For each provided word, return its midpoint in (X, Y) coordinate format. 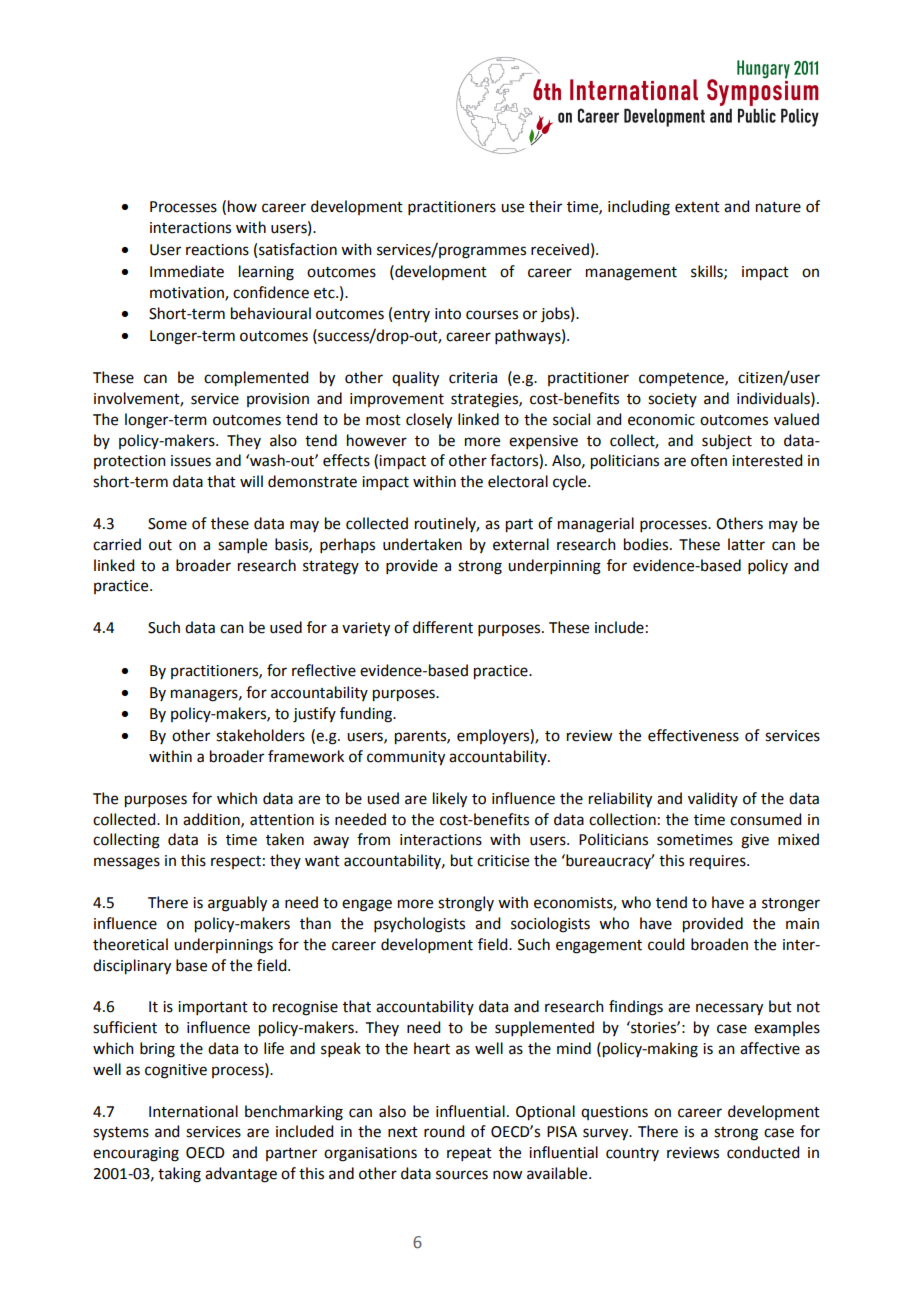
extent (697, 207)
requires (719, 862)
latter (746, 544)
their (545, 206)
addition (212, 820)
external (521, 544)
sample (242, 545)
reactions (217, 250)
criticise (503, 861)
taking (179, 1175)
